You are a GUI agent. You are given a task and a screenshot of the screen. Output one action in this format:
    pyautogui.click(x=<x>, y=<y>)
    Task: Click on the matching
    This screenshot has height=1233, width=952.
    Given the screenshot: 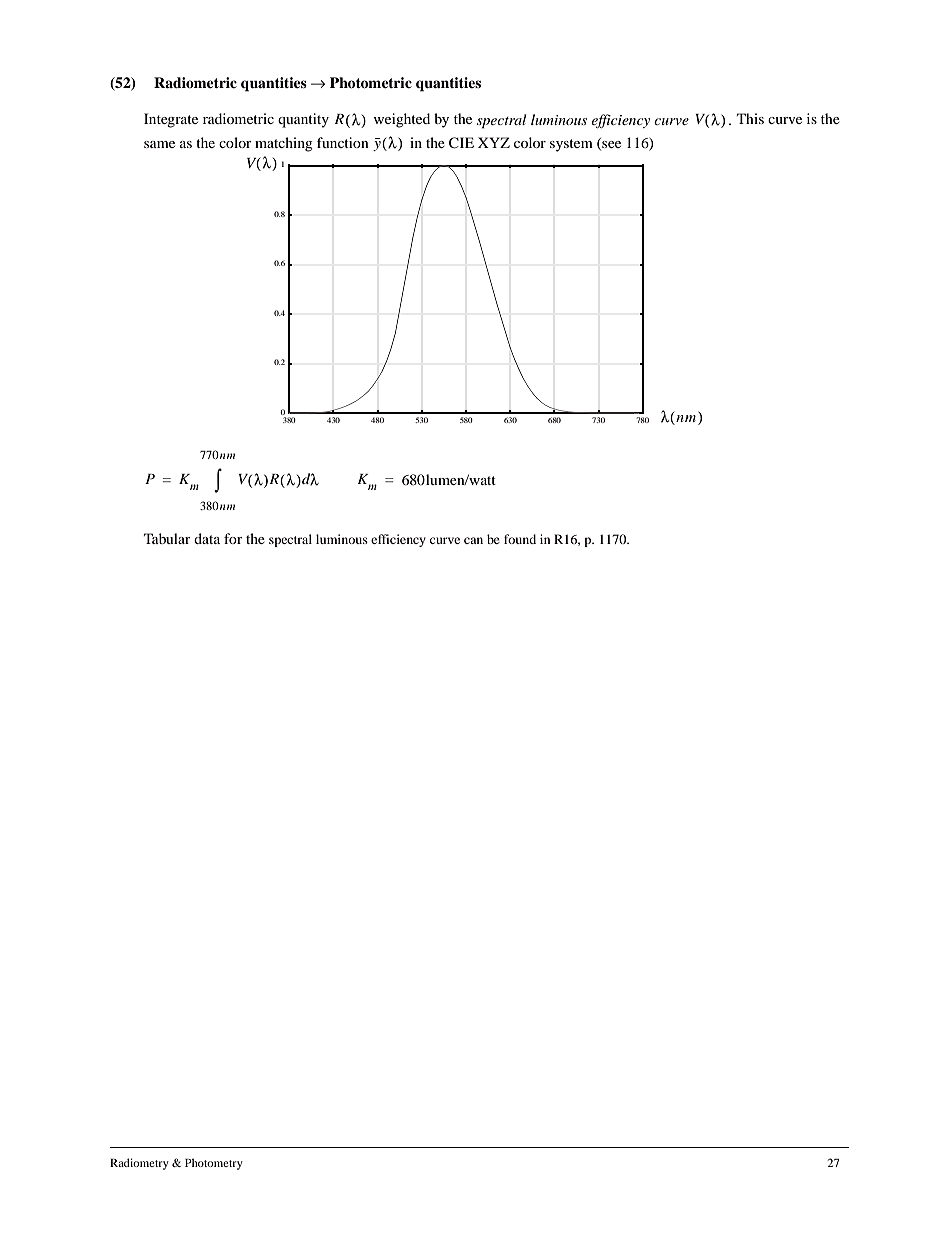 What is the action you would take?
    pyautogui.click(x=284, y=144)
